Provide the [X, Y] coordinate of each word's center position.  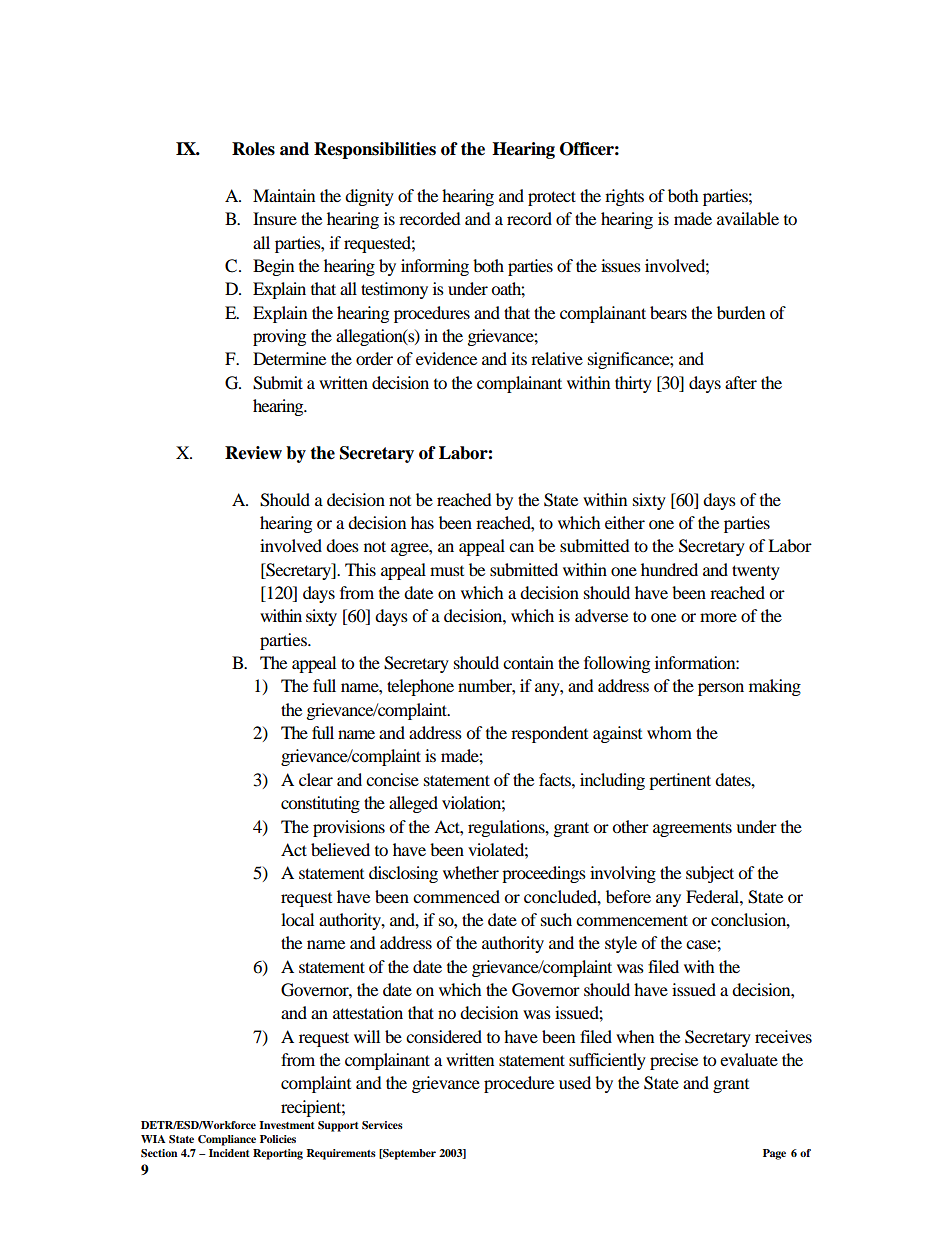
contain [528, 662]
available [748, 218]
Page [774, 1154]
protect [552, 198]
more [718, 617]
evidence [446, 358]
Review [253, 453]
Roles [253, 149]
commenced [456, 896]
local [297, 919]
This [360, 569]
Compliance [227, 1140]
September [408, 1154]
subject [710, 874]
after [741, 382]
